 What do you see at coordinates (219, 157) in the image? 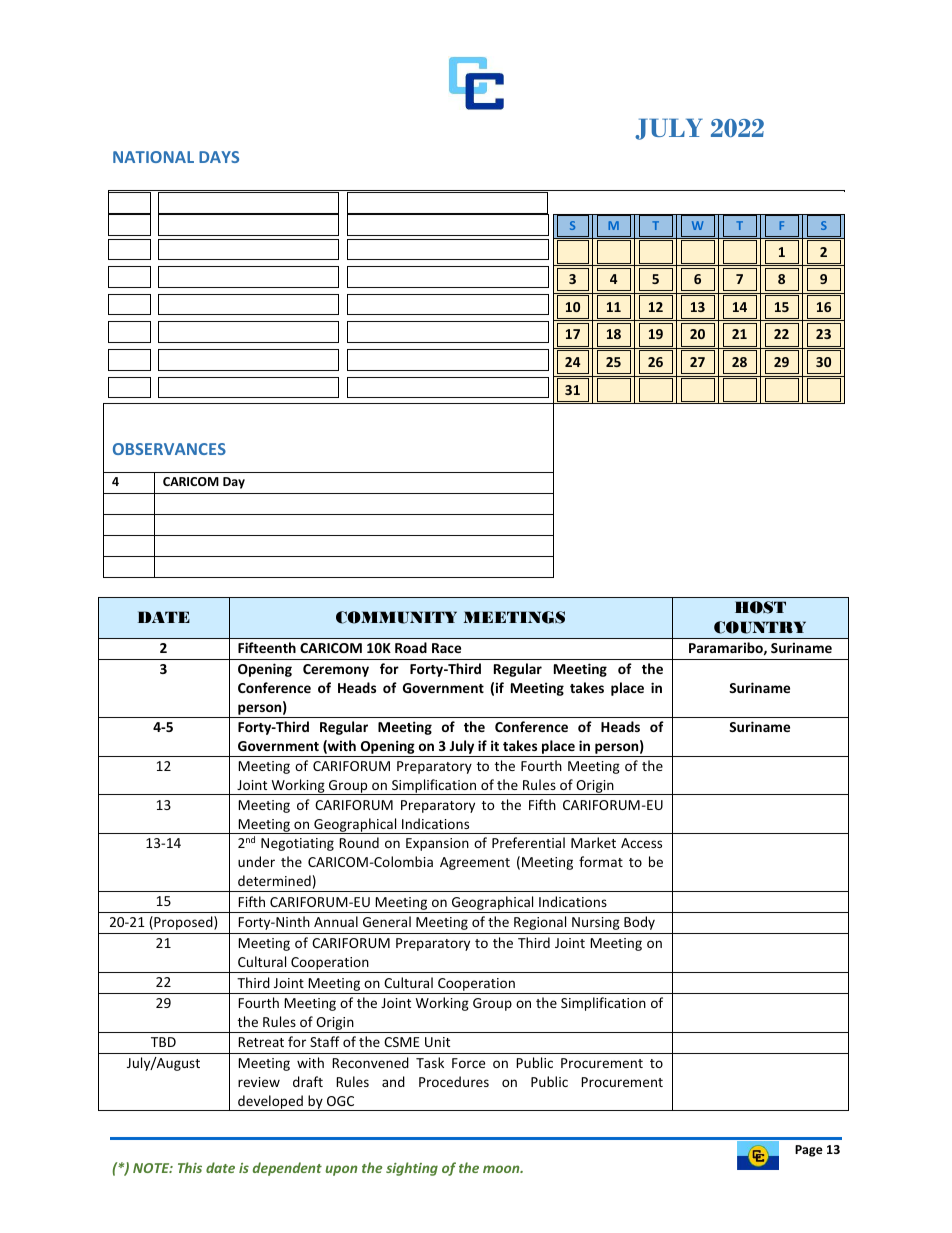
I see `DAYS` at bounding box center [219, 157].
